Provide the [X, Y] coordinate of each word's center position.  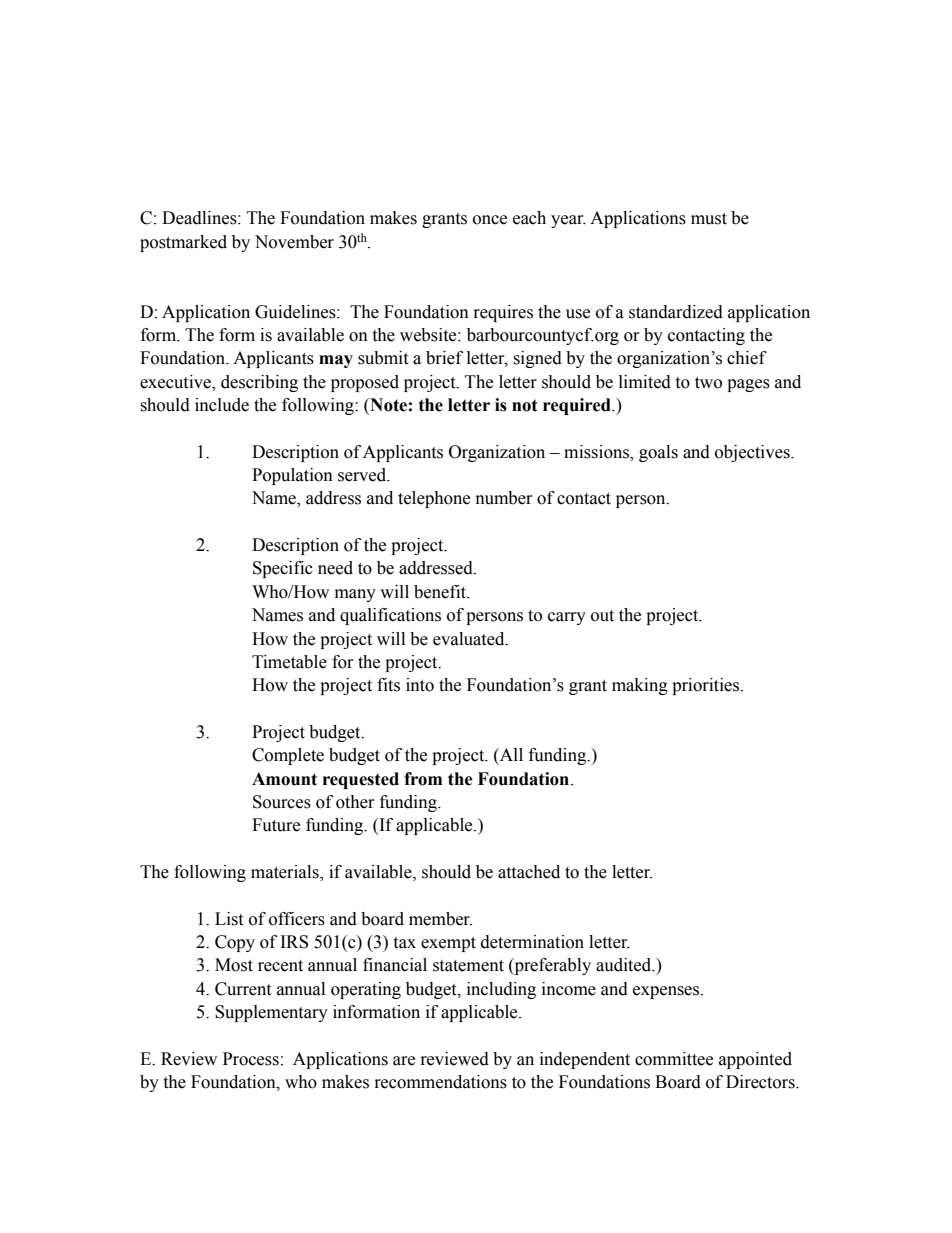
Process [251, 1059]
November [294, 242]
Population [292, 476]
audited [625, 965]
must [709, 219]
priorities [707, 686]
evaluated [470, 639]
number [504, 498]
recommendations [441, 1082]
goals [658, 453]
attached [529, 872]
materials [286, 873]
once [490, 220]
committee [674, 1059]
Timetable [289, 662]
